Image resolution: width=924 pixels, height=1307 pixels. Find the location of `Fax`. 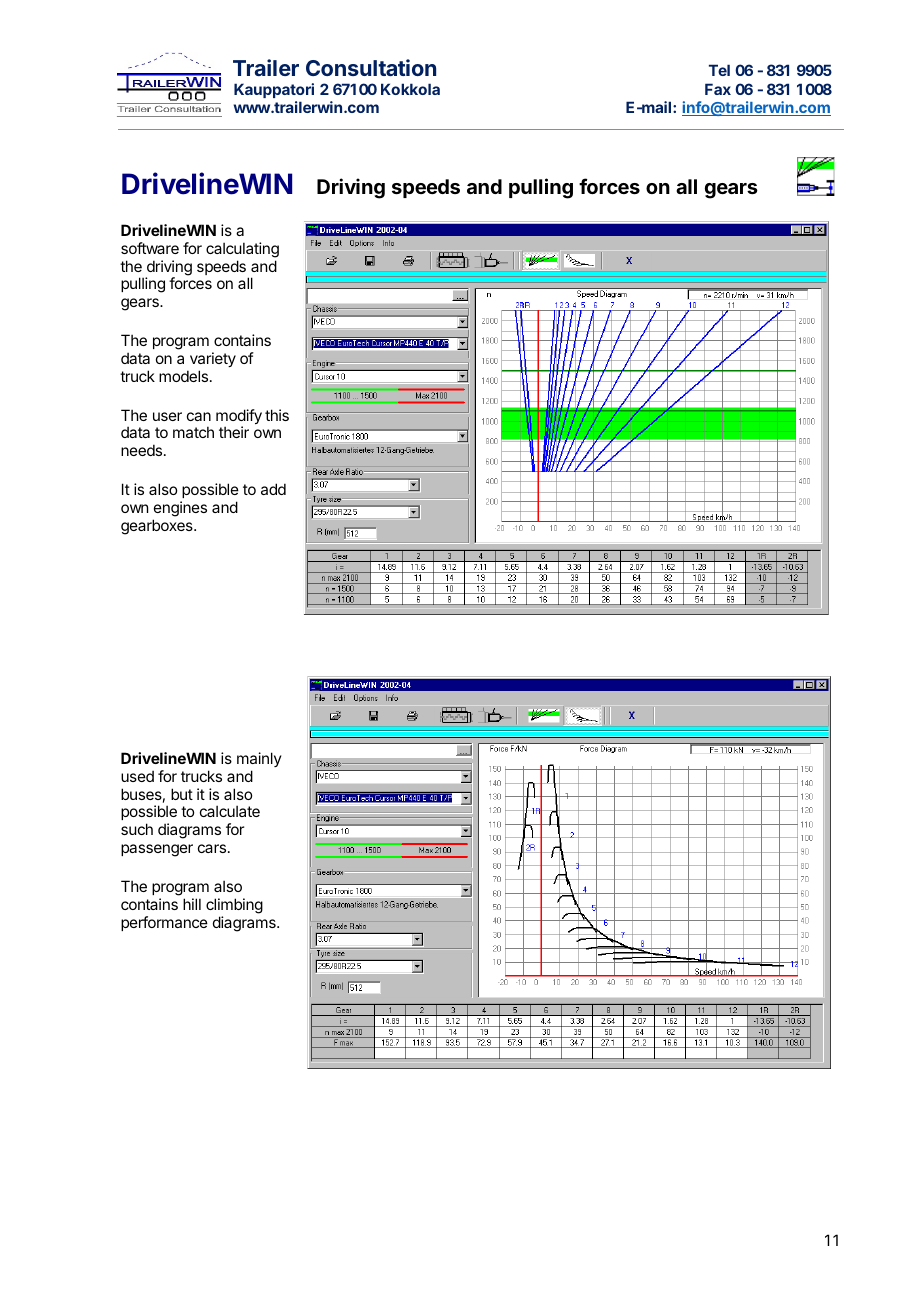

Fax is located at coordinates (718, 89).
